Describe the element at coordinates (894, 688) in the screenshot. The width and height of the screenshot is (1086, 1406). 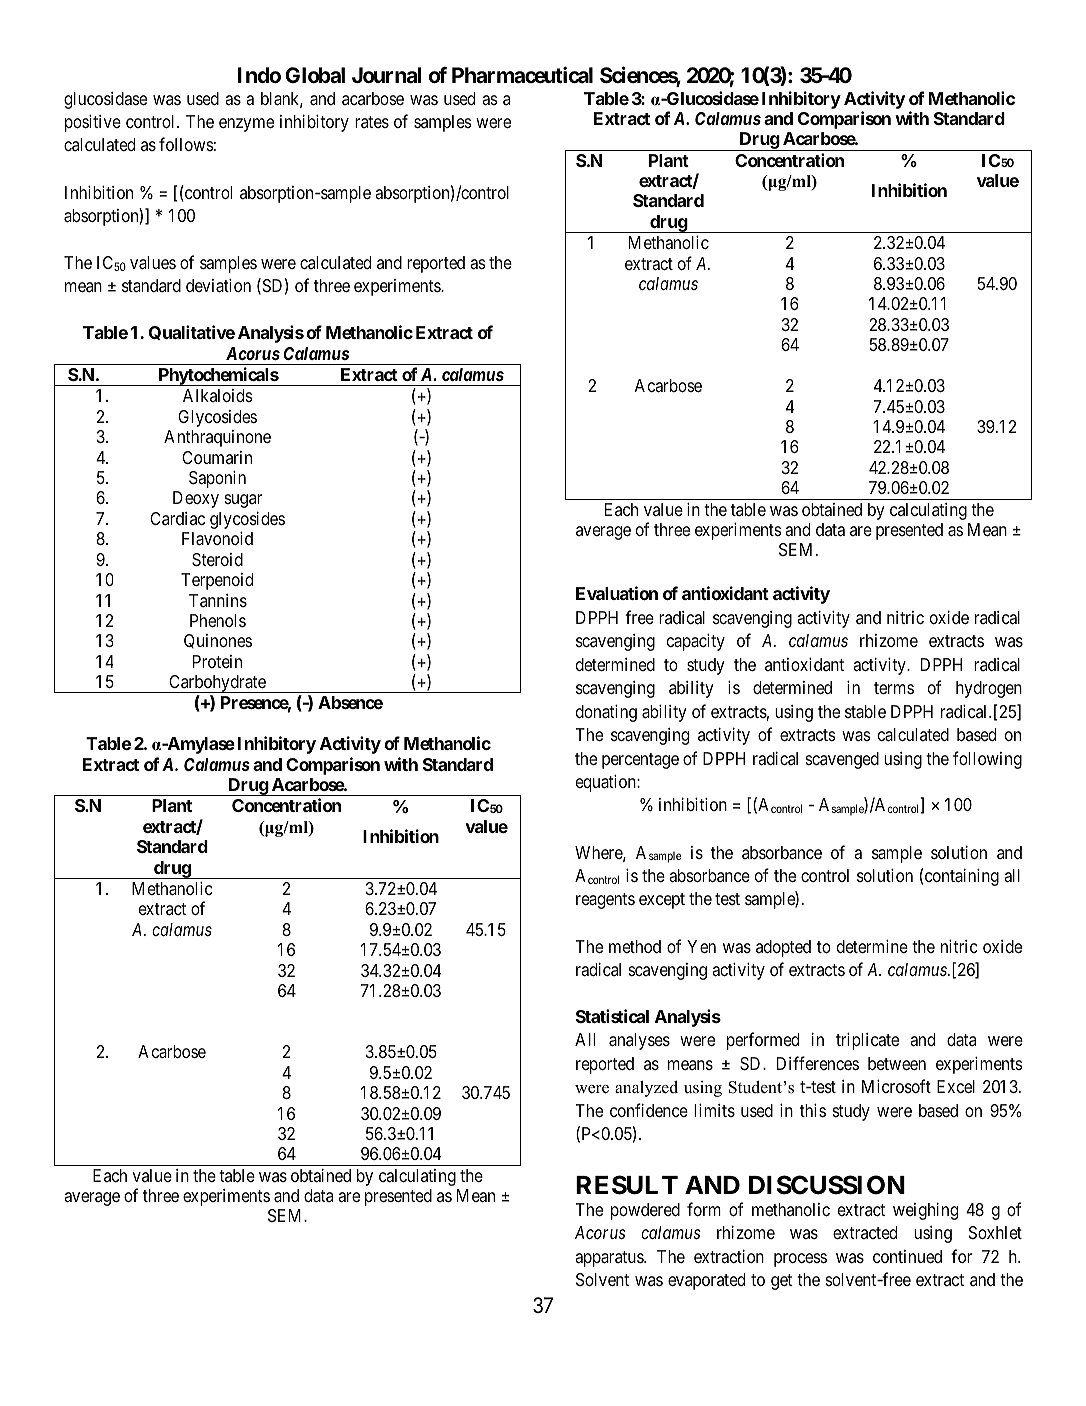
I see `terms` at that location.
